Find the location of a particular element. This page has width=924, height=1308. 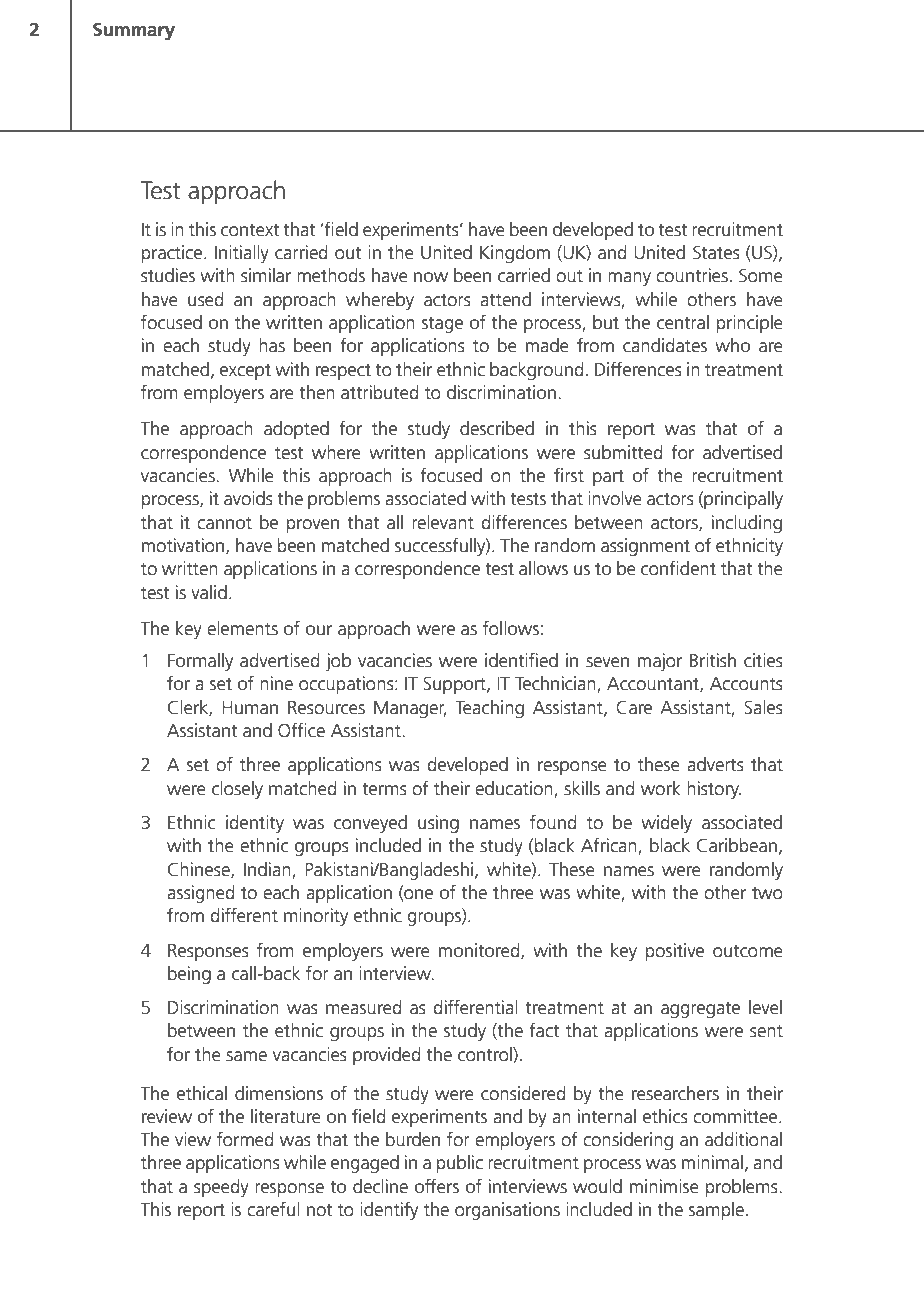

speedy is located at coordinates (221, 1188).
